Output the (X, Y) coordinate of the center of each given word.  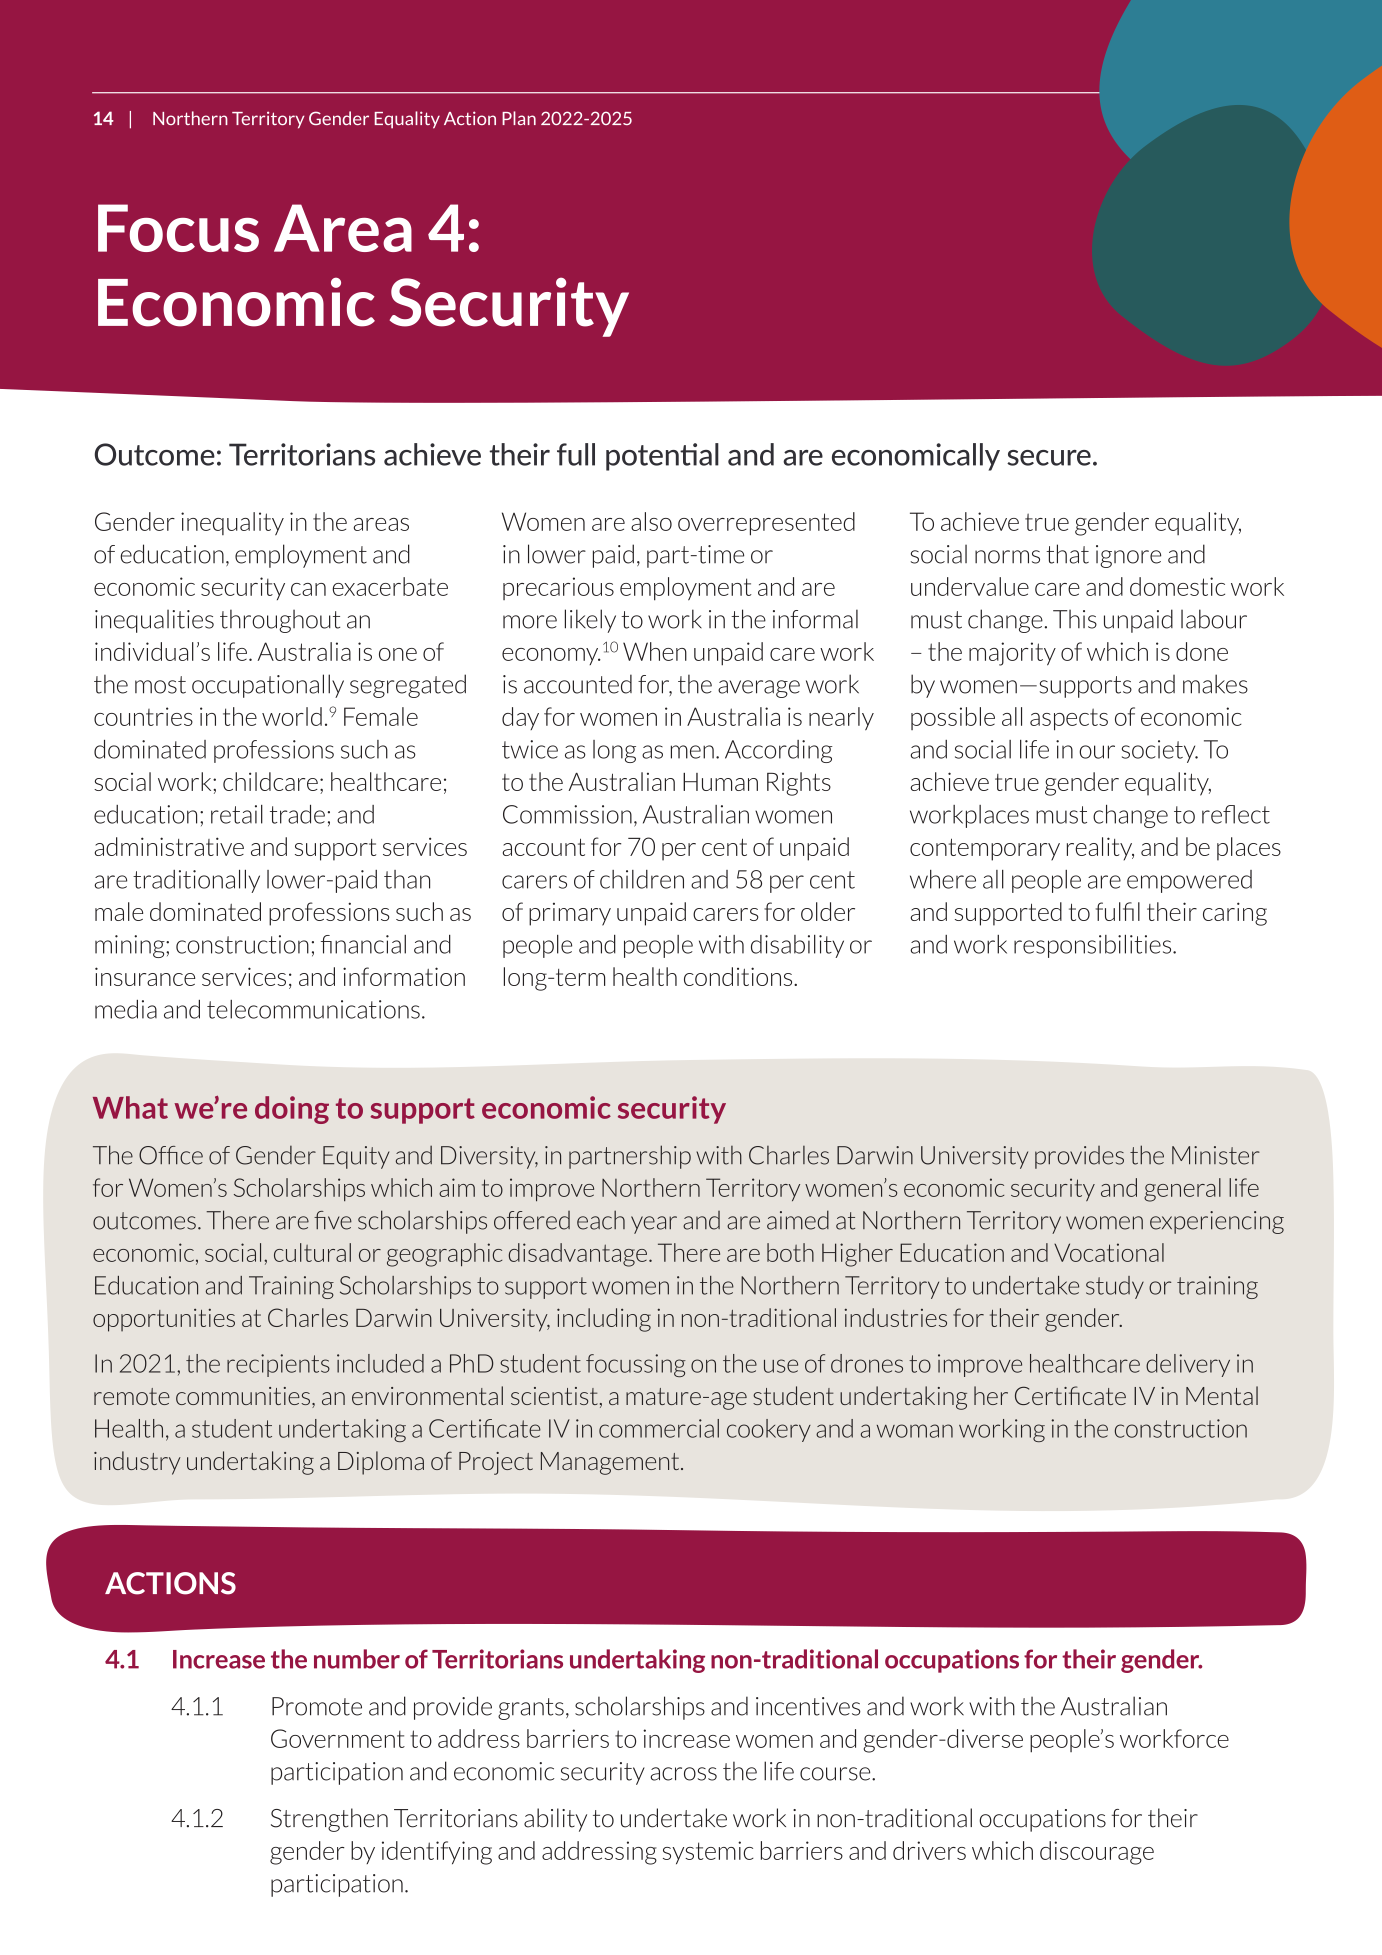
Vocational (1109, 1252)
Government (338, 1738)
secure (1049, 458)
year (654, 1225)
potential (662, 457)
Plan (519, 118)
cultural (312, 1252)
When (655, 651)
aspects (1069, 719)
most (160, 685)
